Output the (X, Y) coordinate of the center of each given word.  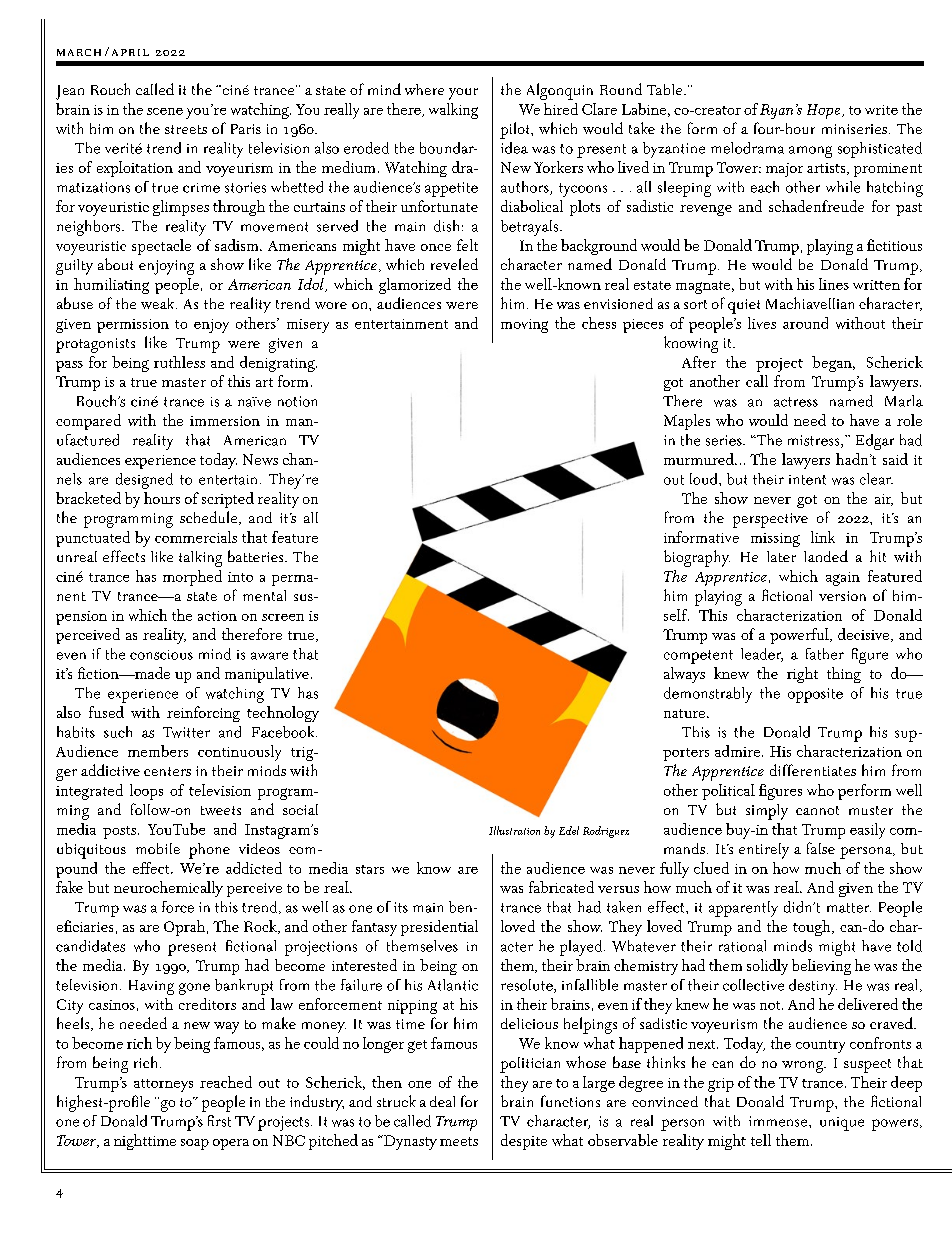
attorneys (163, 1085)
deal (442, 1101)
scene (165, 111)
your (463, 94)
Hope (825, 111)
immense (779, 1121)
